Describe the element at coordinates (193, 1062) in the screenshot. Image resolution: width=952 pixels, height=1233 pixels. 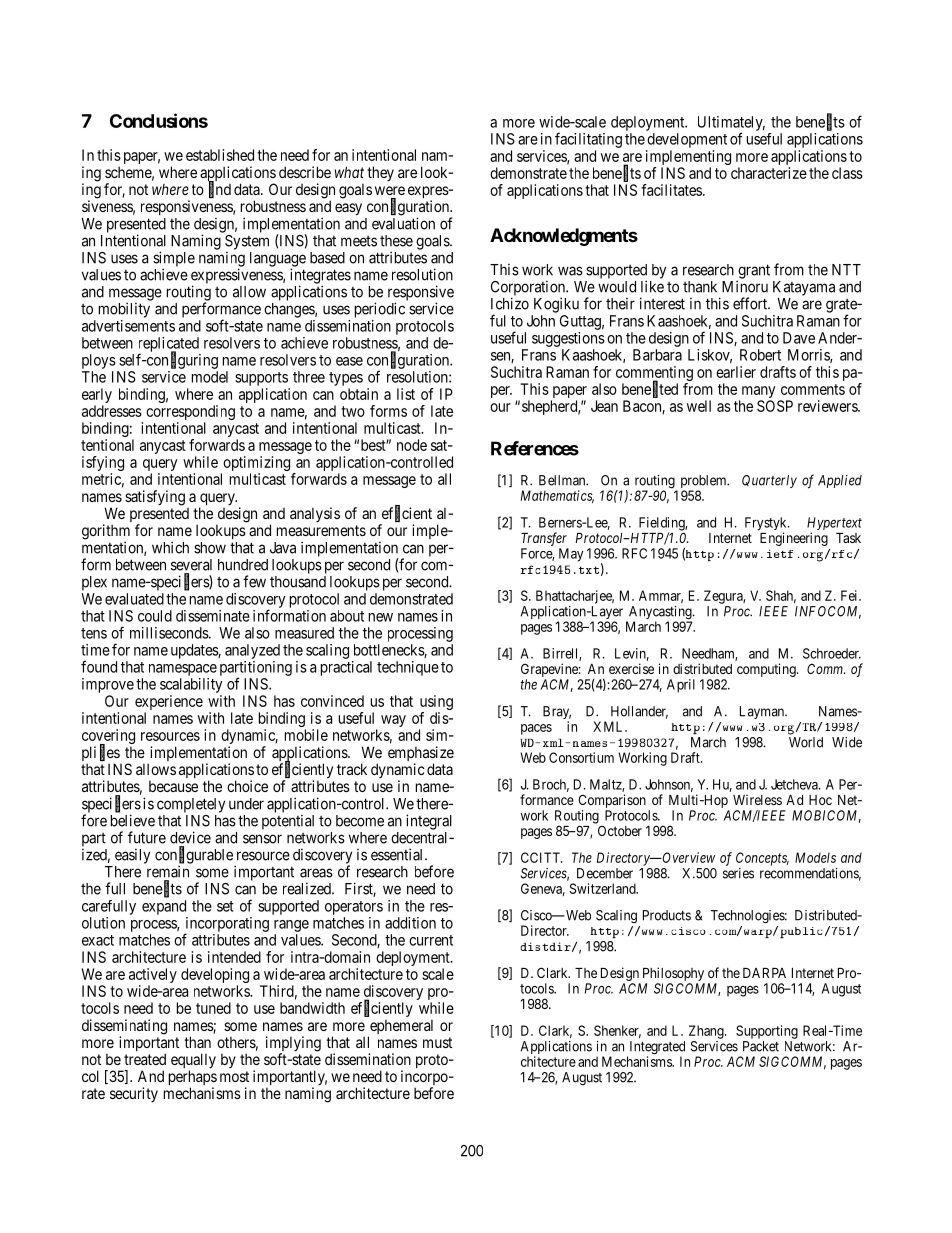
I see `equally` at that location.
